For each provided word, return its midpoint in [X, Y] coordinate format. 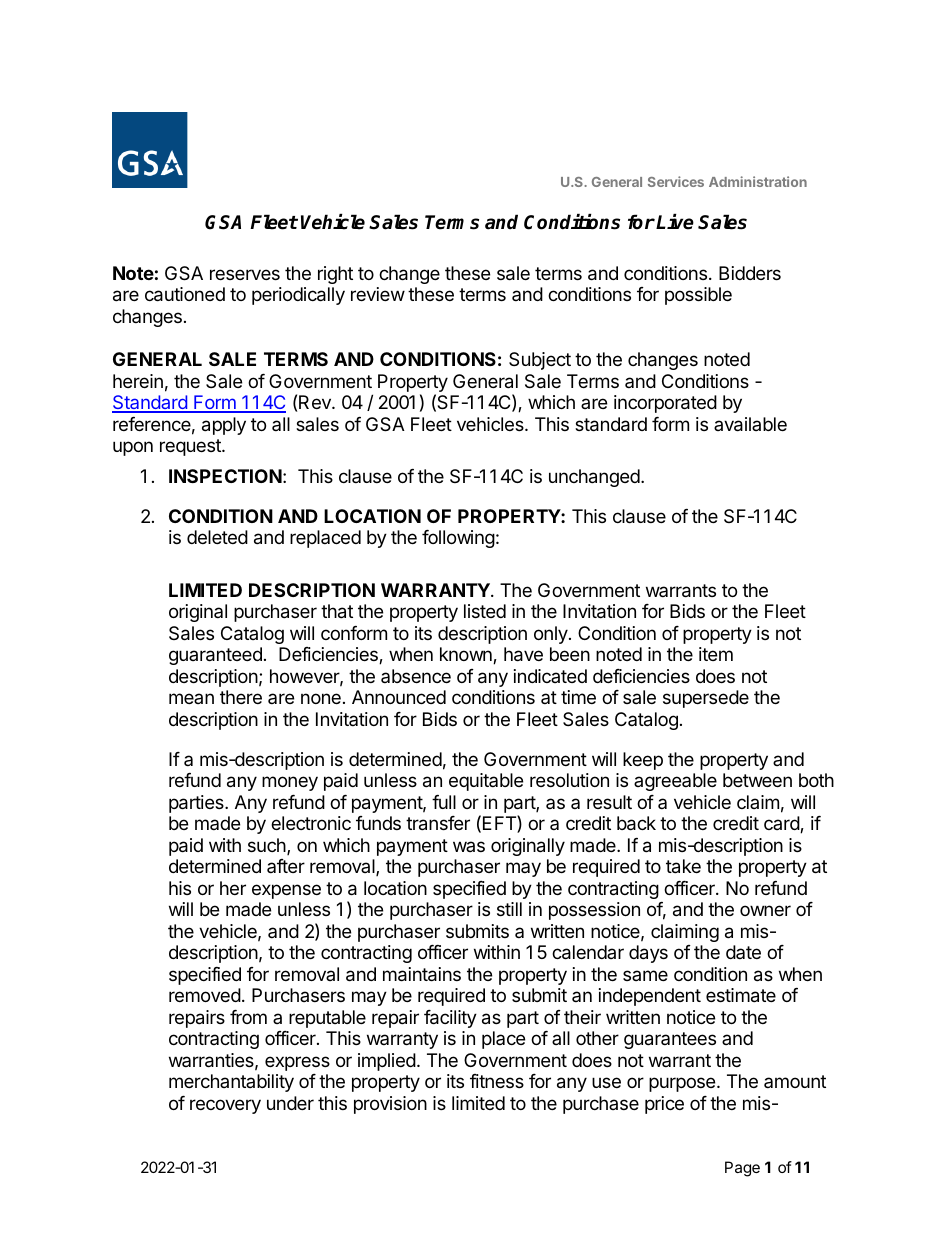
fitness [497, 1081]
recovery [225, 1106]
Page [742, 1169]
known [467, 655]
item [716, 654]
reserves [245, 274]
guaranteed [215, 656]
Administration [758, 181]
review [378, 294]
